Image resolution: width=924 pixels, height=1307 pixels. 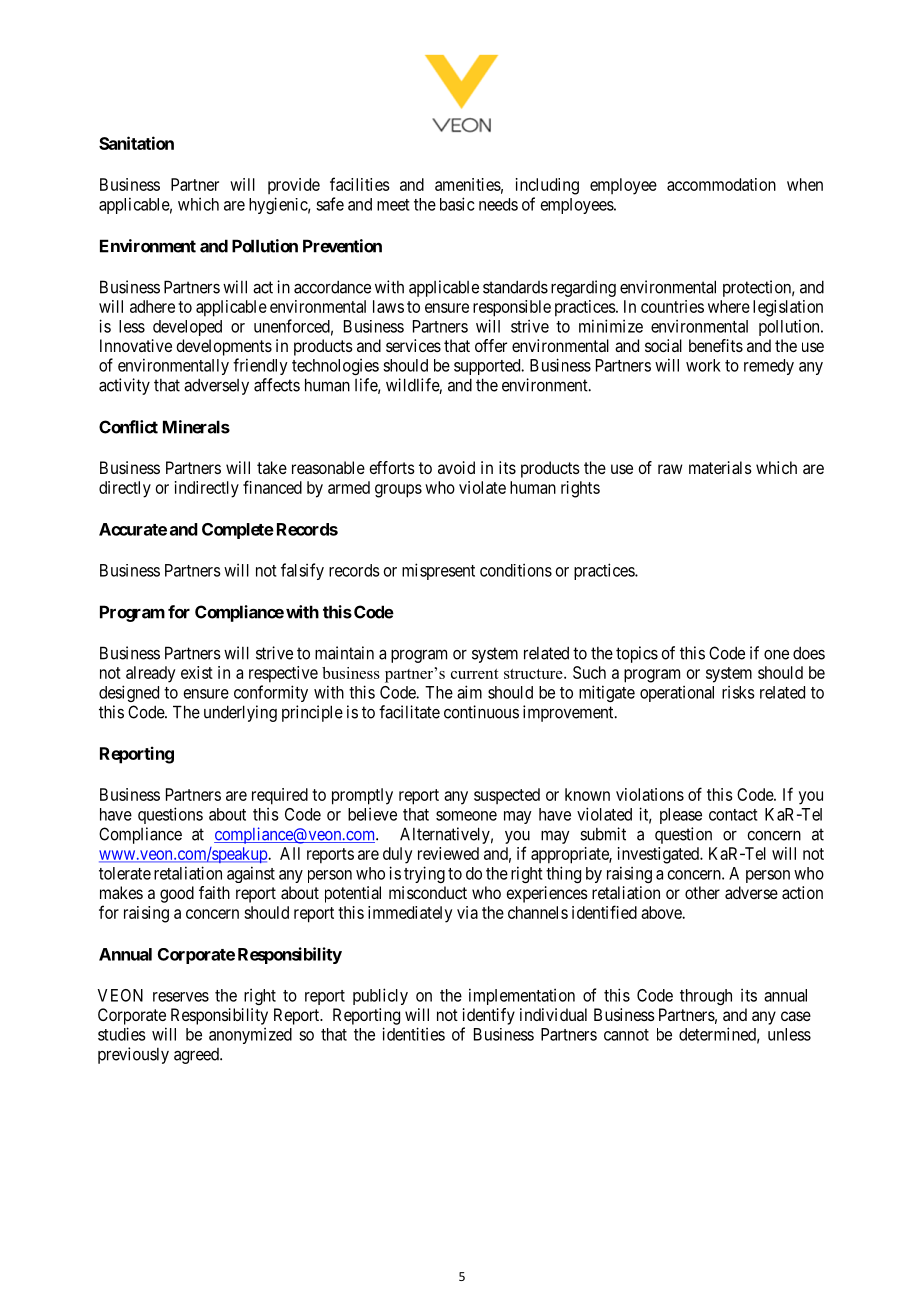 What do you see at coordinates (481, 712) in the image?
I see `continuous` at bounding box center [481, 712].
